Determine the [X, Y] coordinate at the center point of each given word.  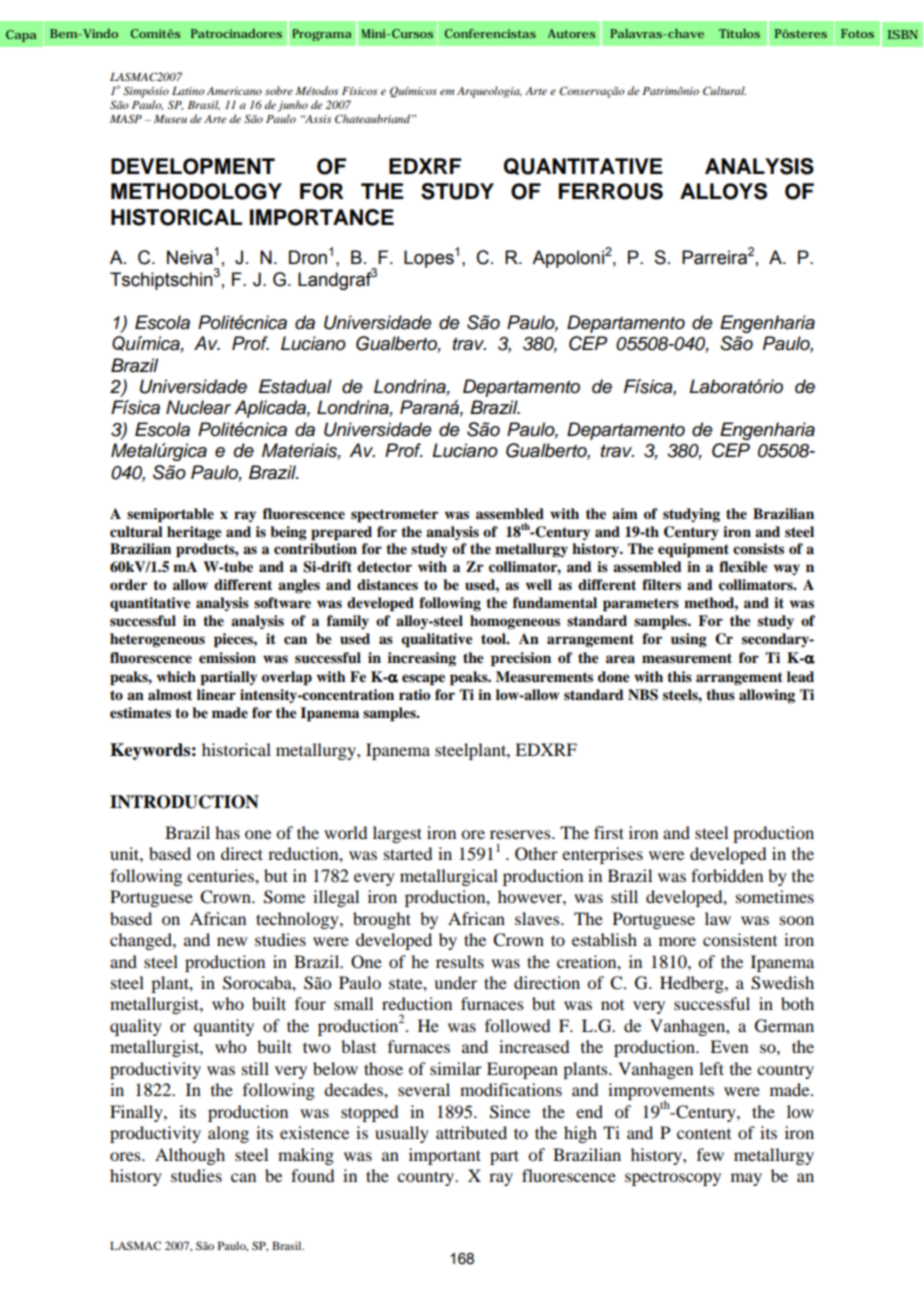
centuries [221, 875]
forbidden [727, 875]
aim [625, 513]
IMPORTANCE [322, 217]
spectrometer [394, 516]
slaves [538, 918]
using [689, 640]
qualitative [437, 640]
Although [190, 1156]
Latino [188, 91]
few [710, 1154]
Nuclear [198, 407]
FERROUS [611, 191]
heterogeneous [157, 640]
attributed [471, 1132]
